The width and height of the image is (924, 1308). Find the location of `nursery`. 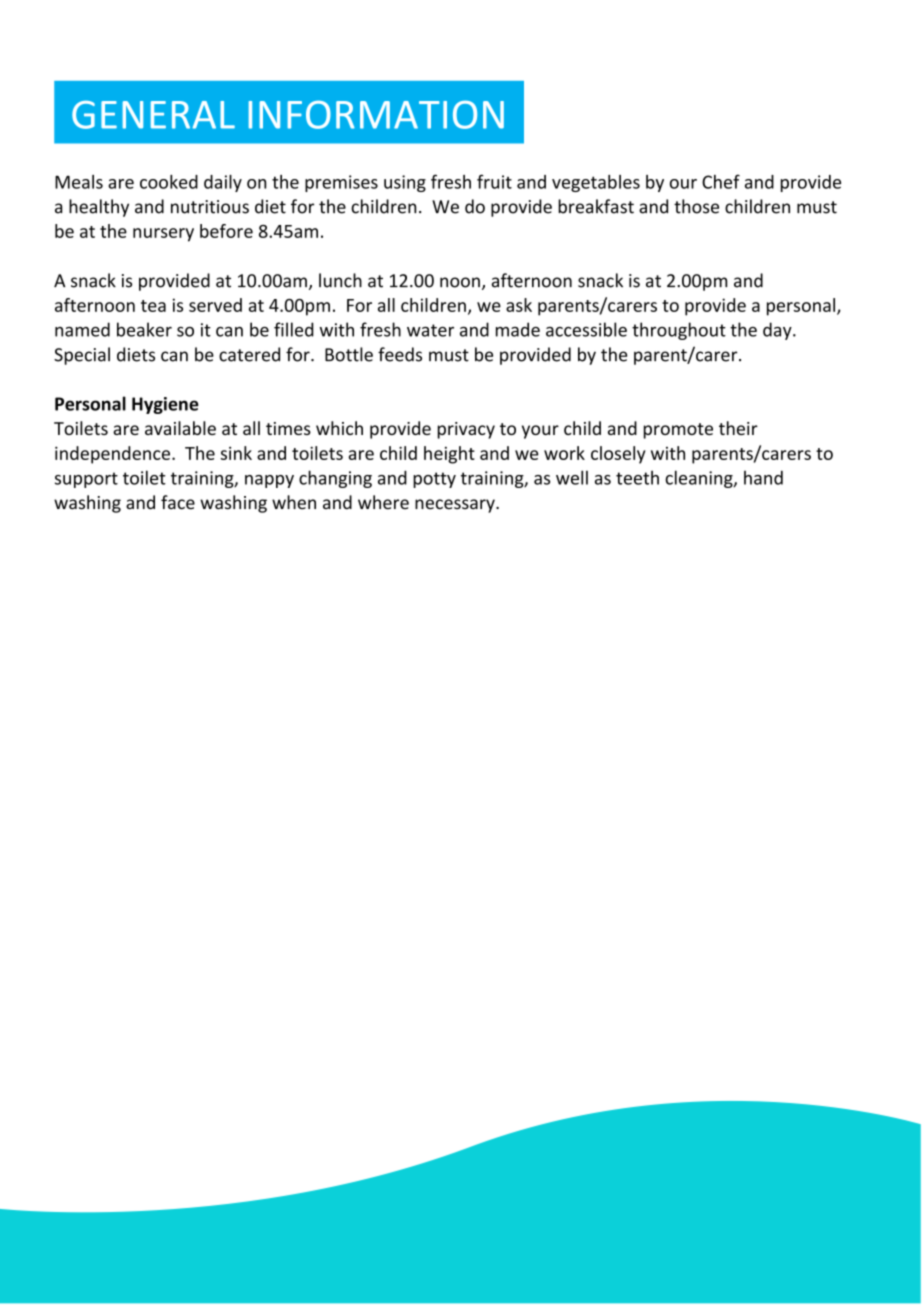

nursery is located at coordinates (163, 235).
